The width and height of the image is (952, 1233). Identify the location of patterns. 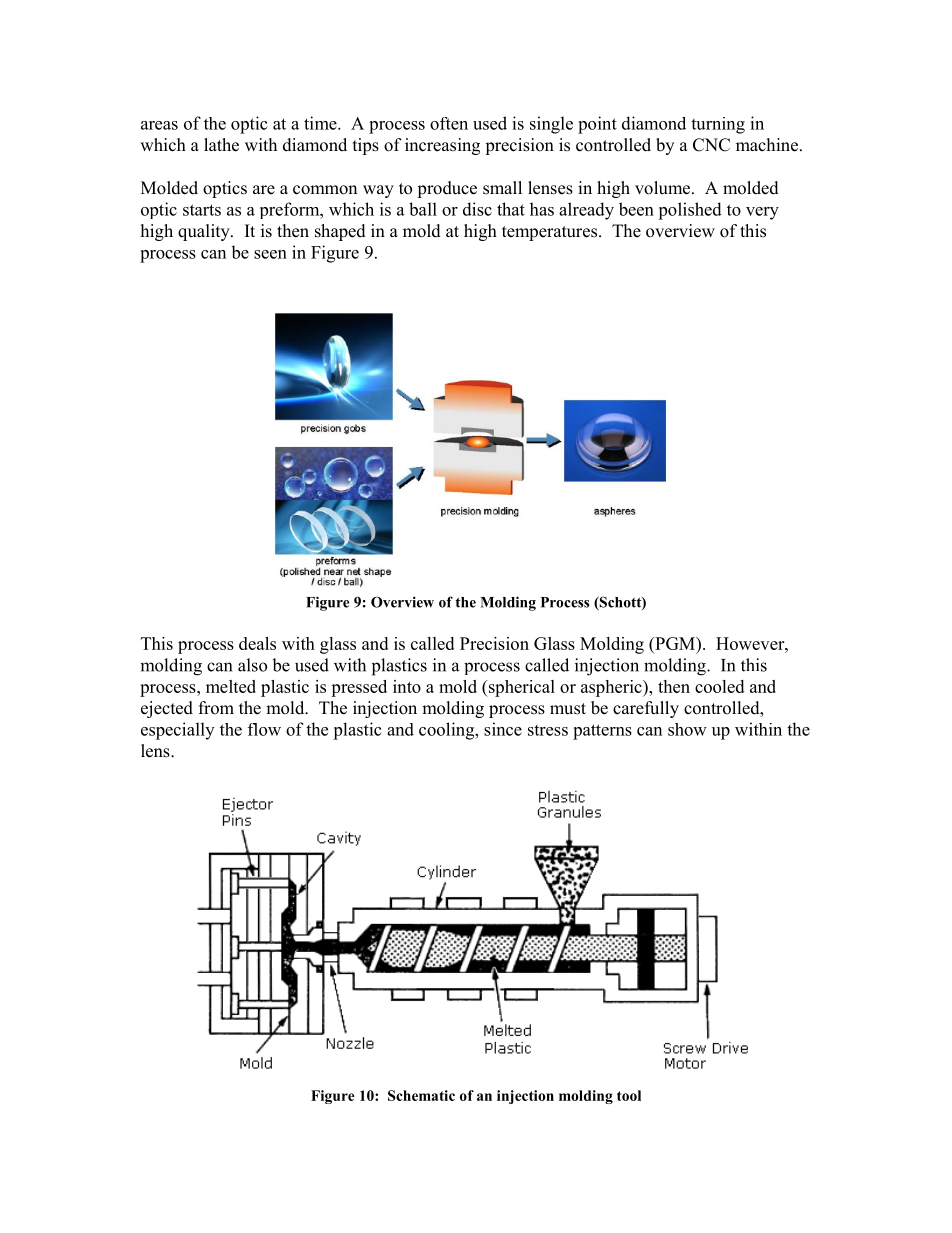
(602, 732).
